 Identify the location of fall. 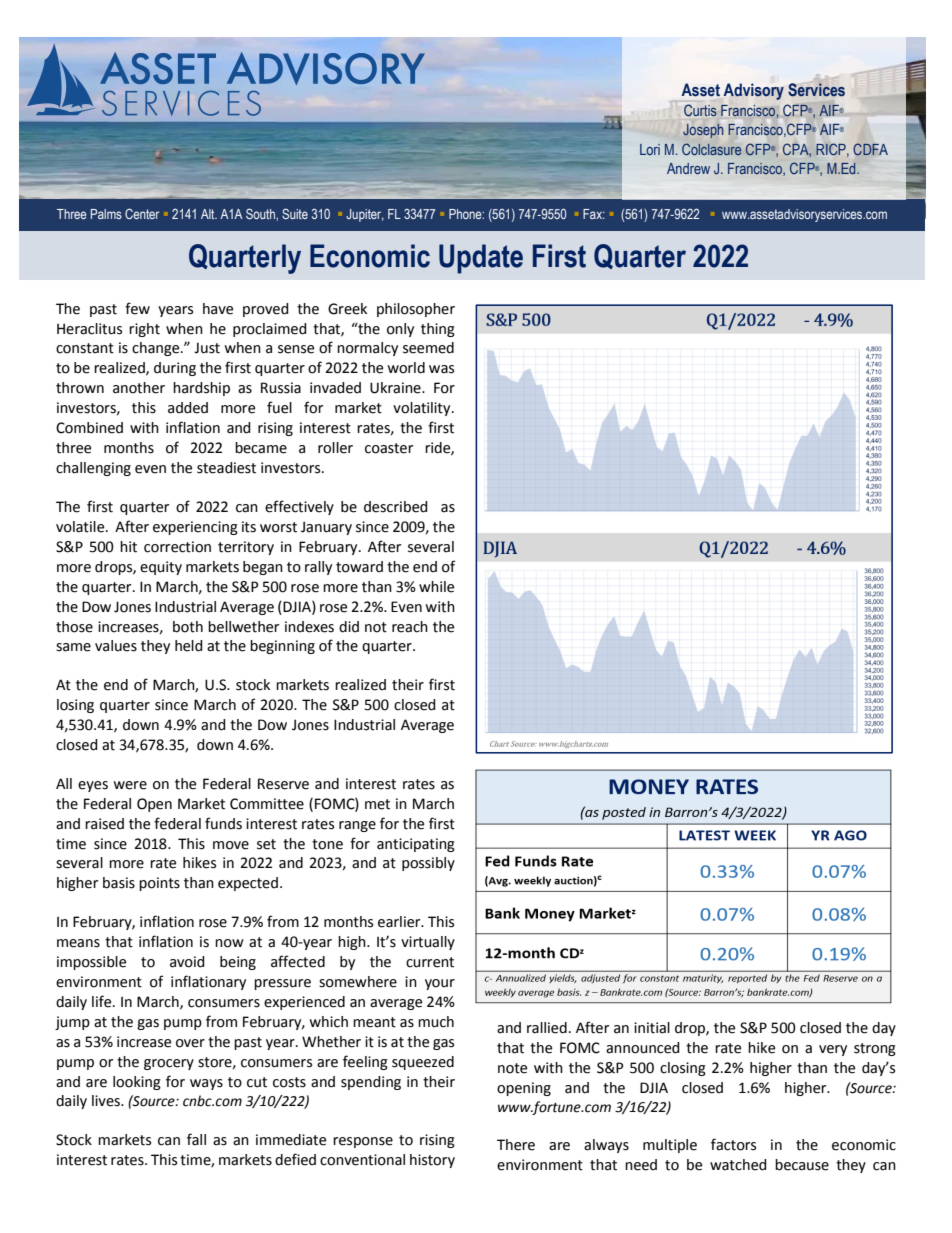
(196, 1139).
